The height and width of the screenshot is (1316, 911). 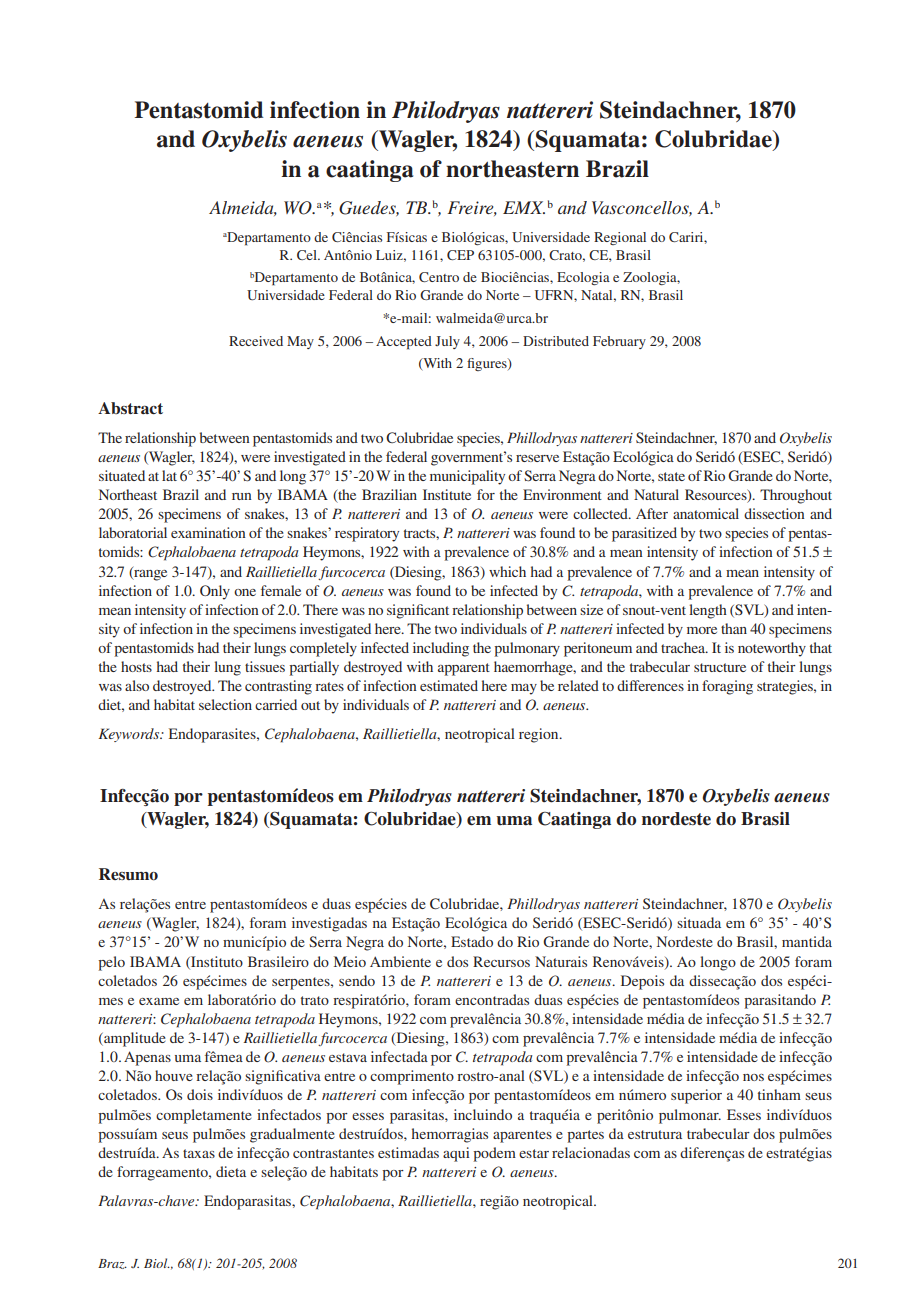 What do you see at coordinates (706, 513) in the screenshot?
I see `anatomical` at bounding box center [706, 513].
